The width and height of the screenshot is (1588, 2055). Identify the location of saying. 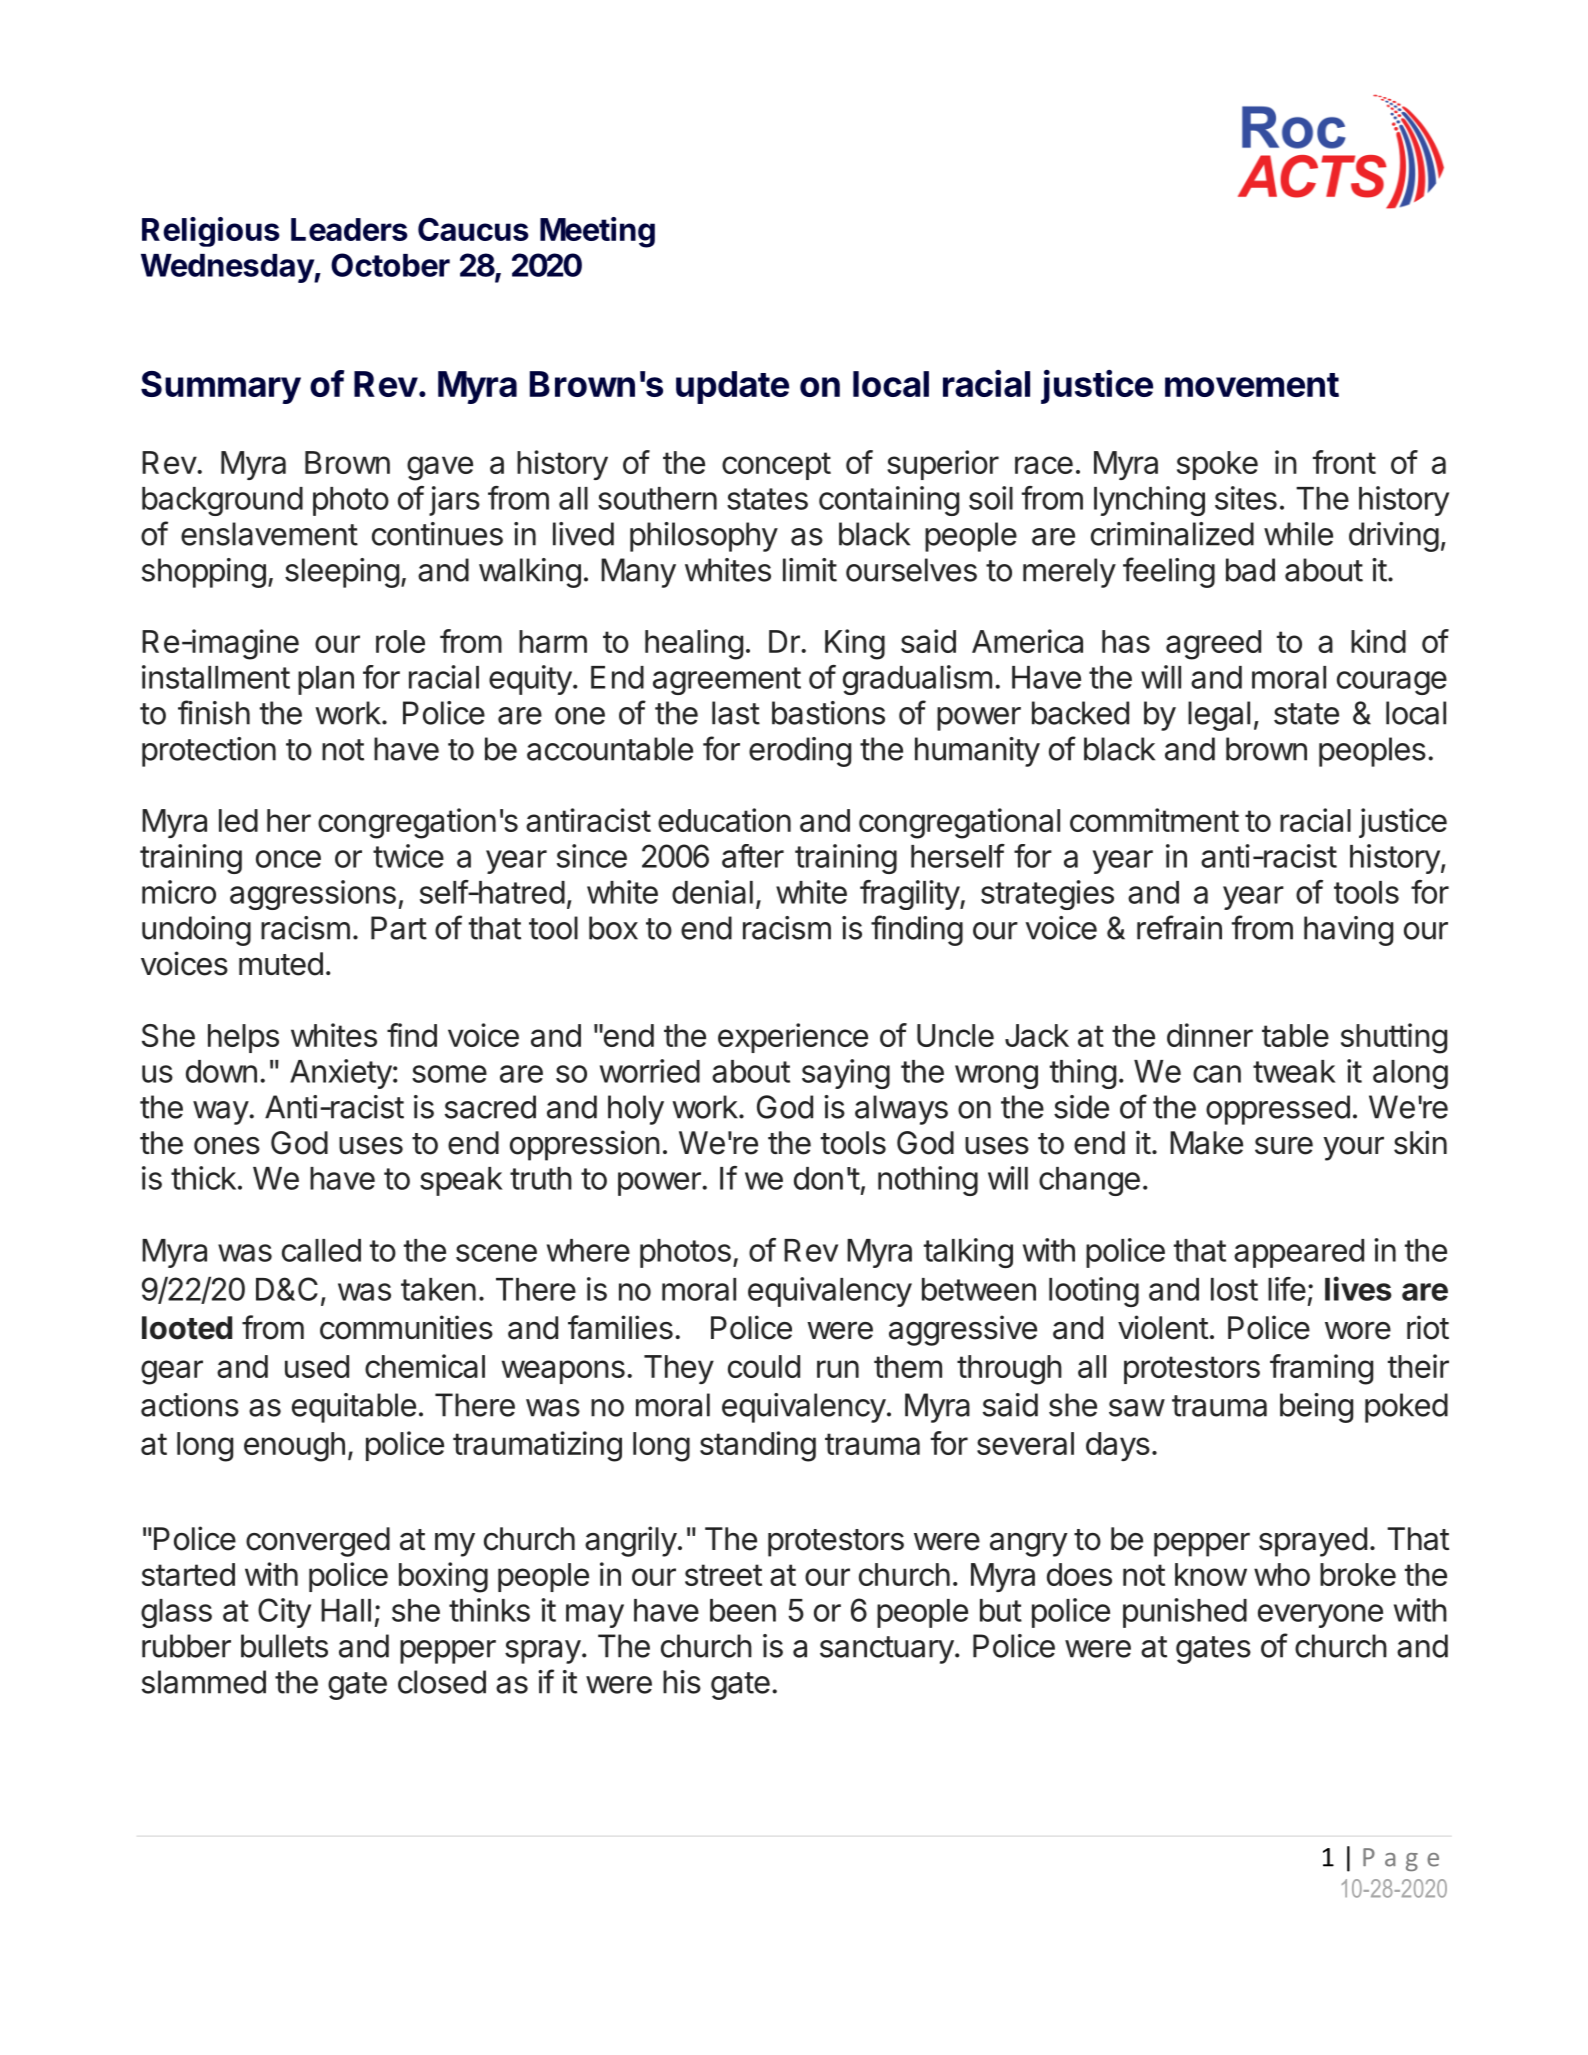
(846, 1074).
